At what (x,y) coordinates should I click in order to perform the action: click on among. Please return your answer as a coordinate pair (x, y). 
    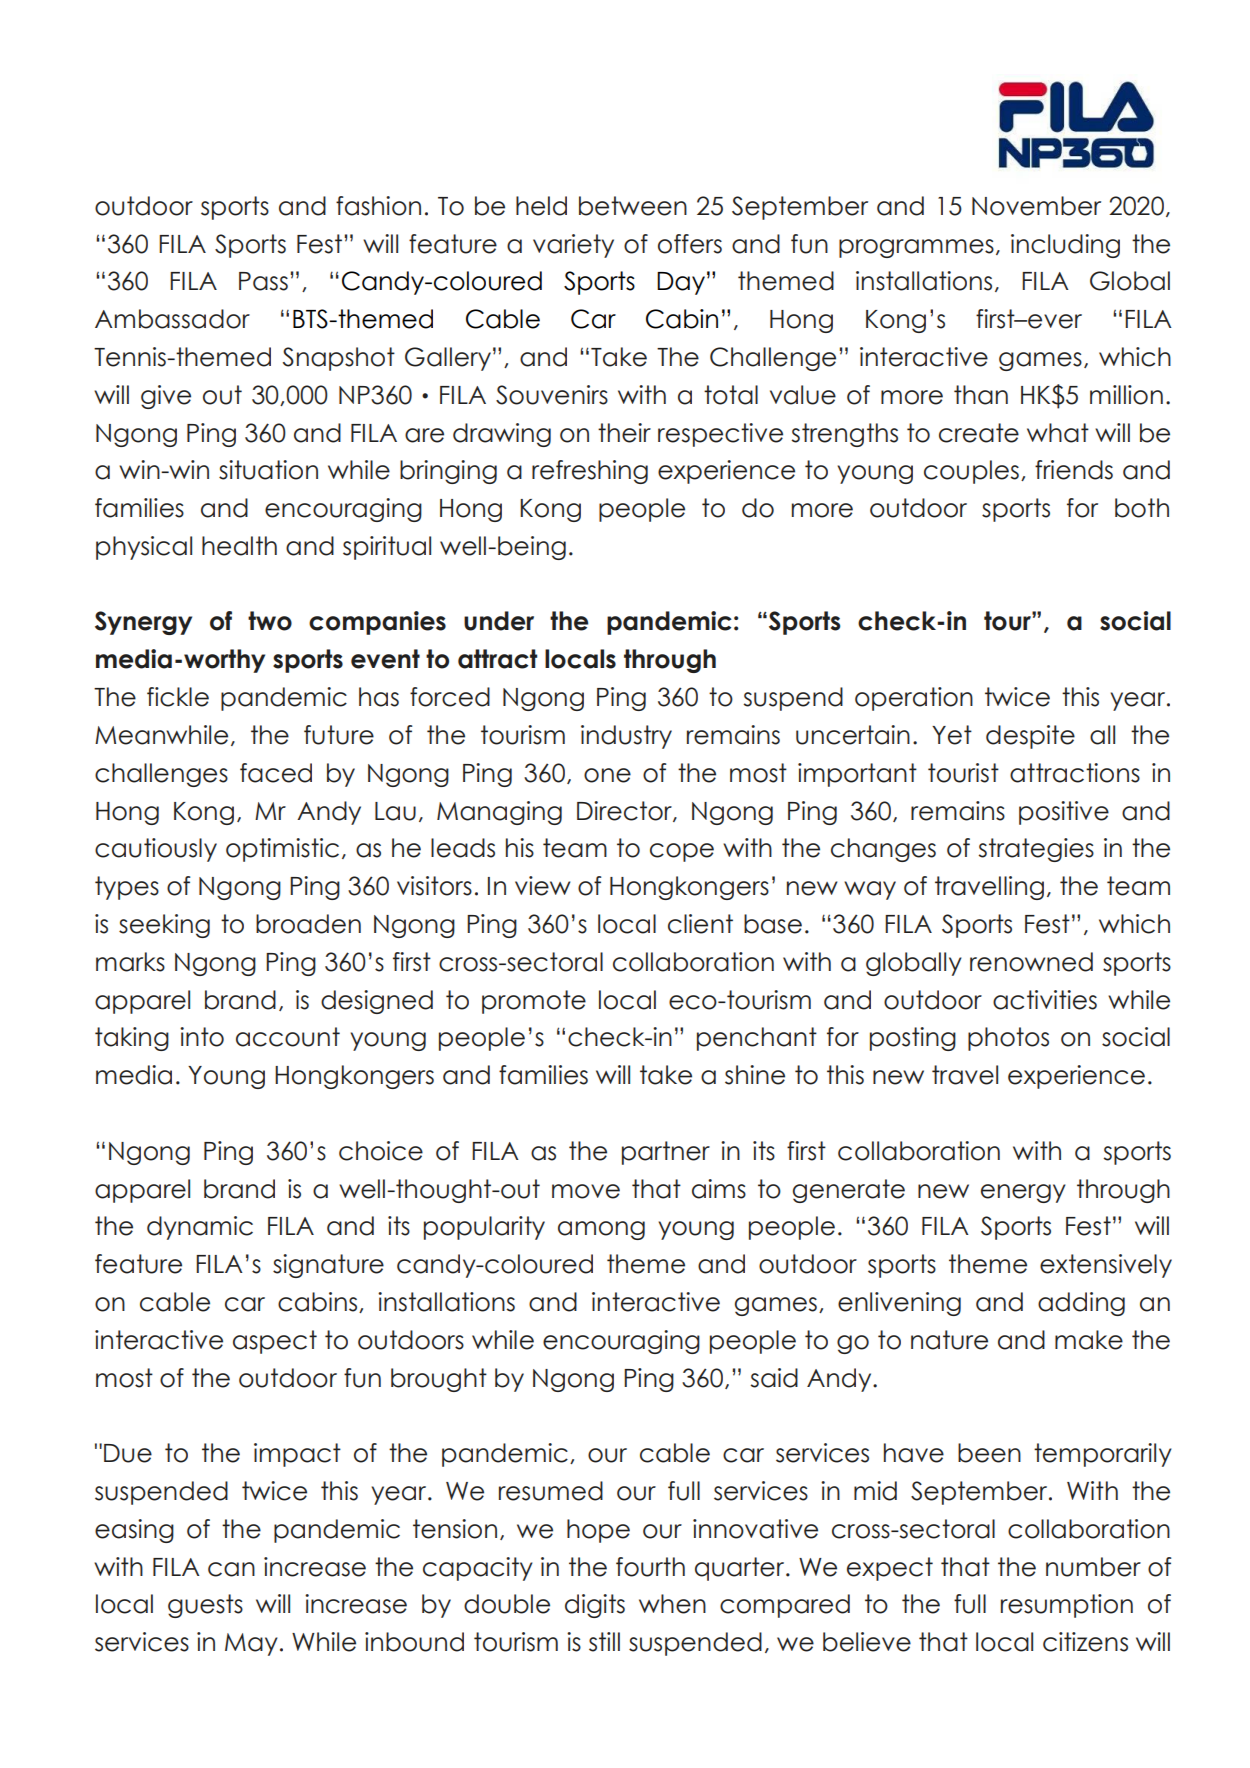
    Looking at the image, I should click on (601, 1230).
